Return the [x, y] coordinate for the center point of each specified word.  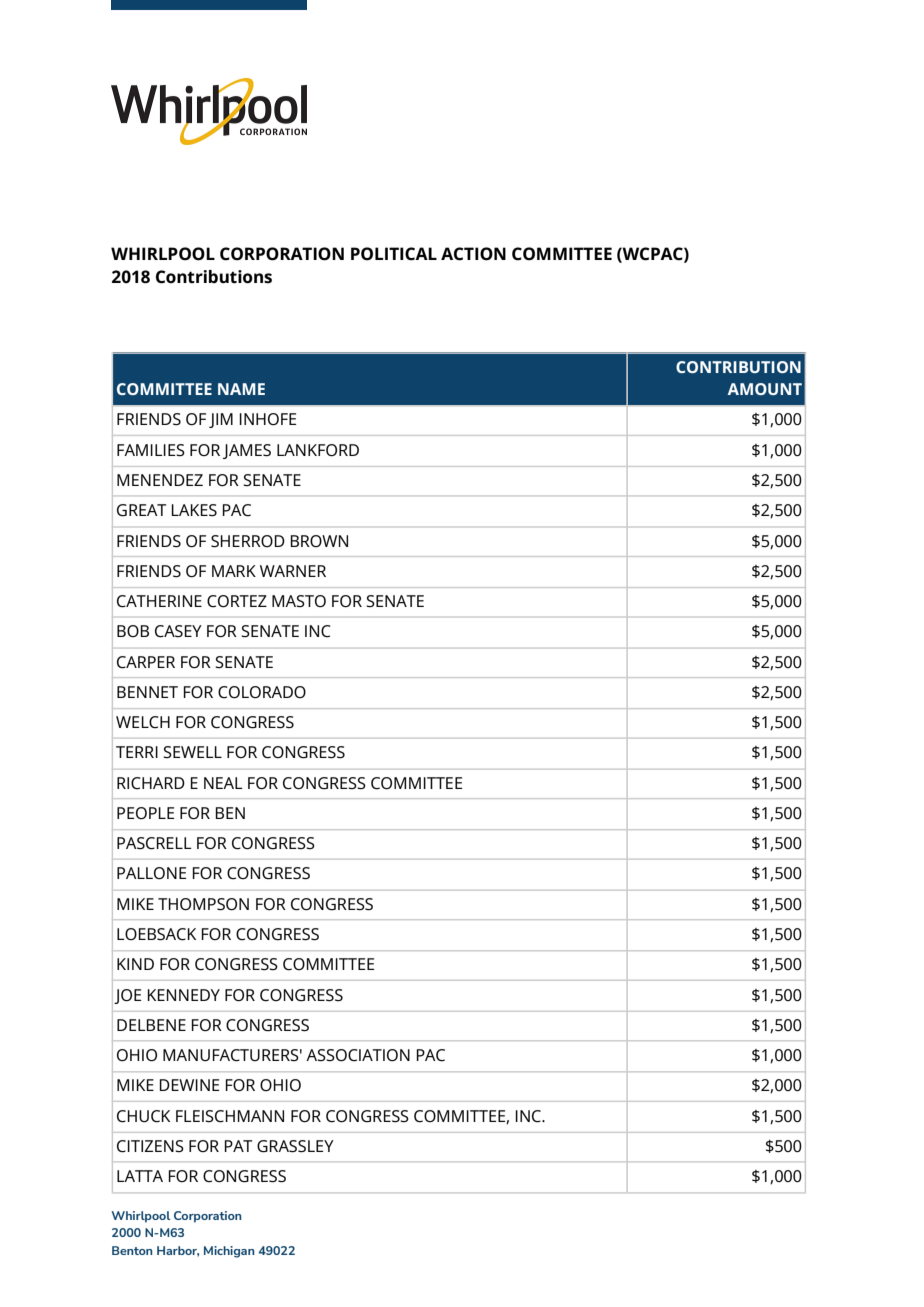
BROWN [319, 541]
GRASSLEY [295, 1146]
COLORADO [262, 692]
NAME [241, 389]
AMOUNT [765, 389]
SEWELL [192, 752]
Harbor [178, 1251]
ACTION [473, 254]
